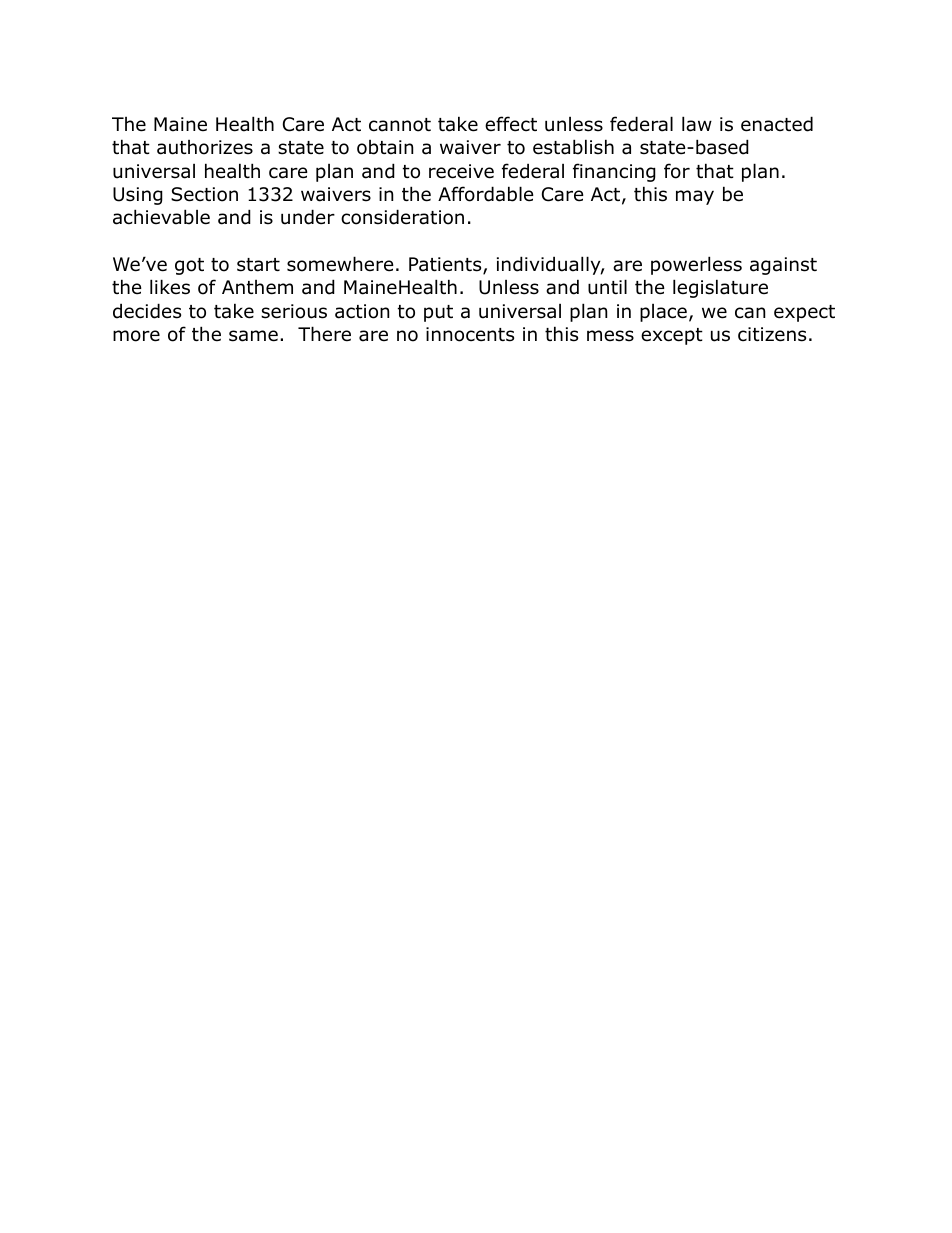 Image resolution: width=952 pixels, height=1233 pixels. What do you see at coordinates (253, 336) in the document?
I see `same` at bounding box center [253, 336].
